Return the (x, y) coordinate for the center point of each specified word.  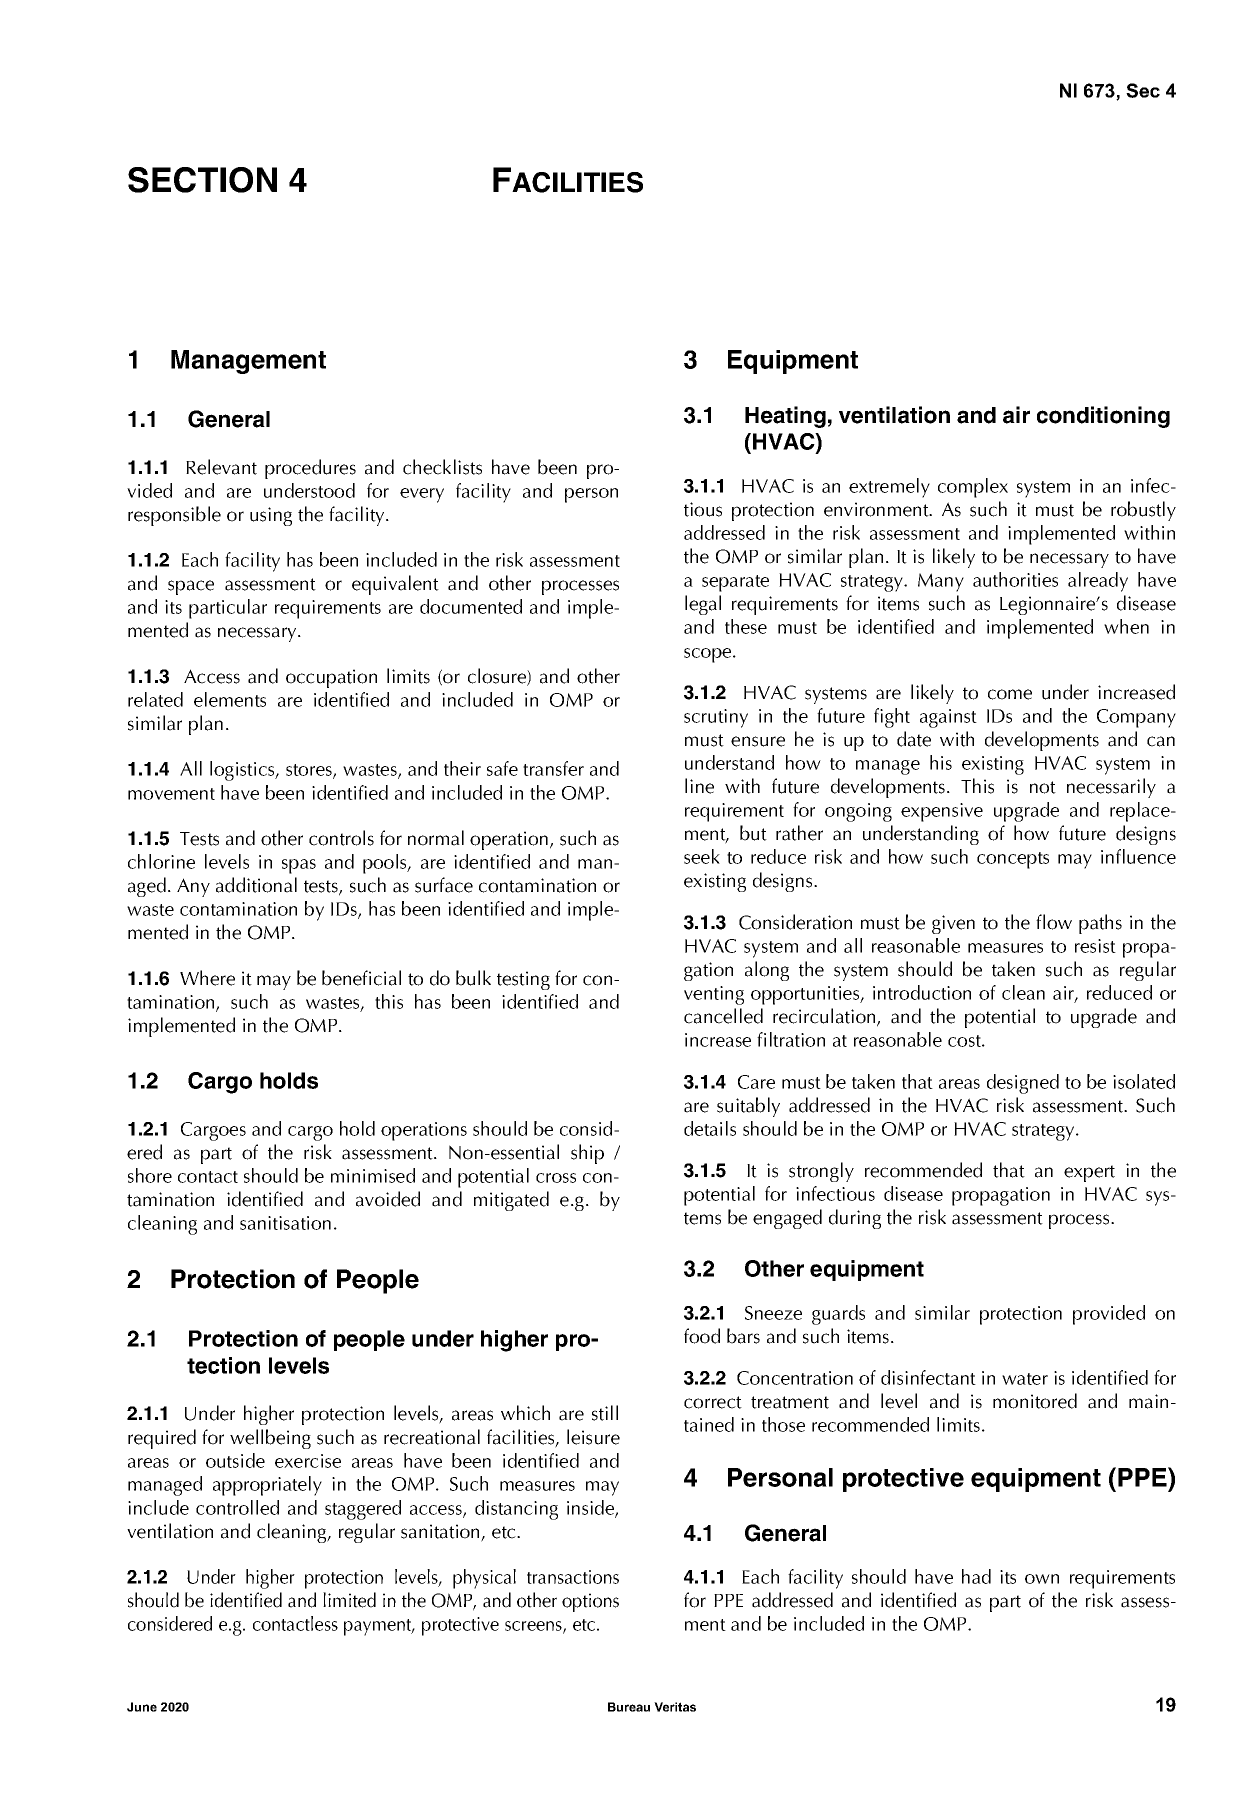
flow (1054, 922)
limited (349, 1600)
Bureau (629, 1707)
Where (207, 978)
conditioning (1103, 417)
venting (714, 995)
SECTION (202, 180)
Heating (785, 417)
